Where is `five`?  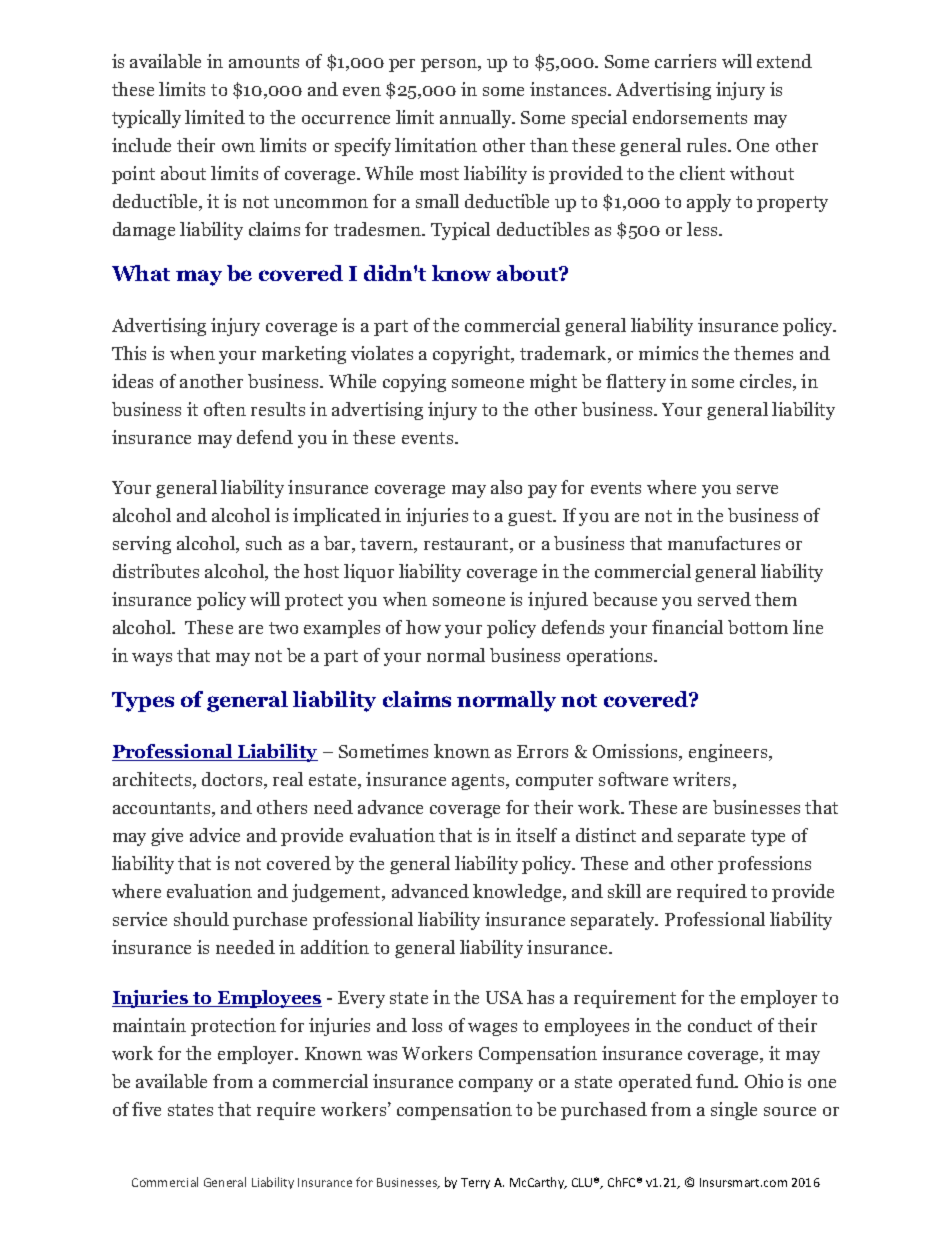
five is located at coordinates (146, 1109).
